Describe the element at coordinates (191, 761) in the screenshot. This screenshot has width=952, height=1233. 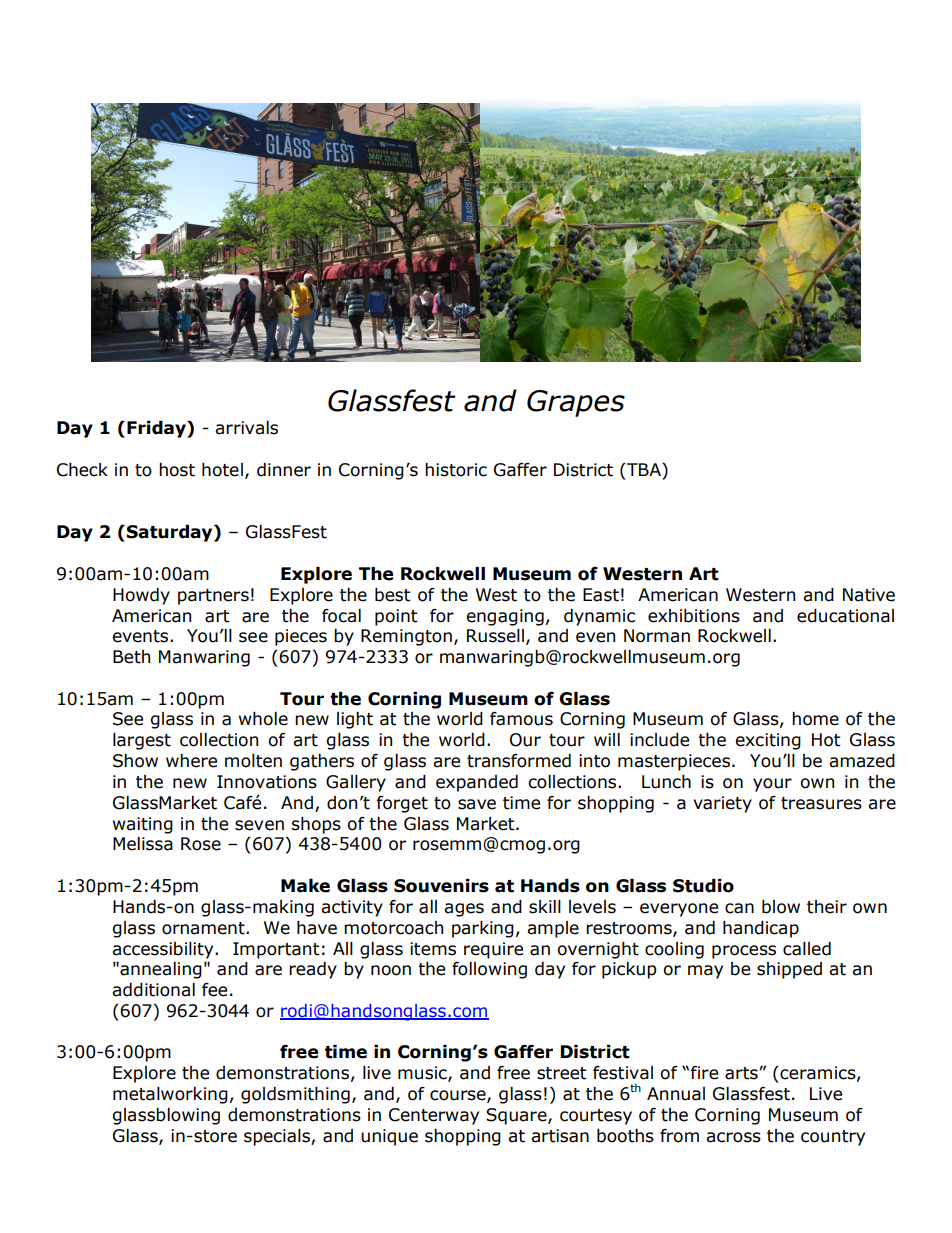
I see `where` at that location.
